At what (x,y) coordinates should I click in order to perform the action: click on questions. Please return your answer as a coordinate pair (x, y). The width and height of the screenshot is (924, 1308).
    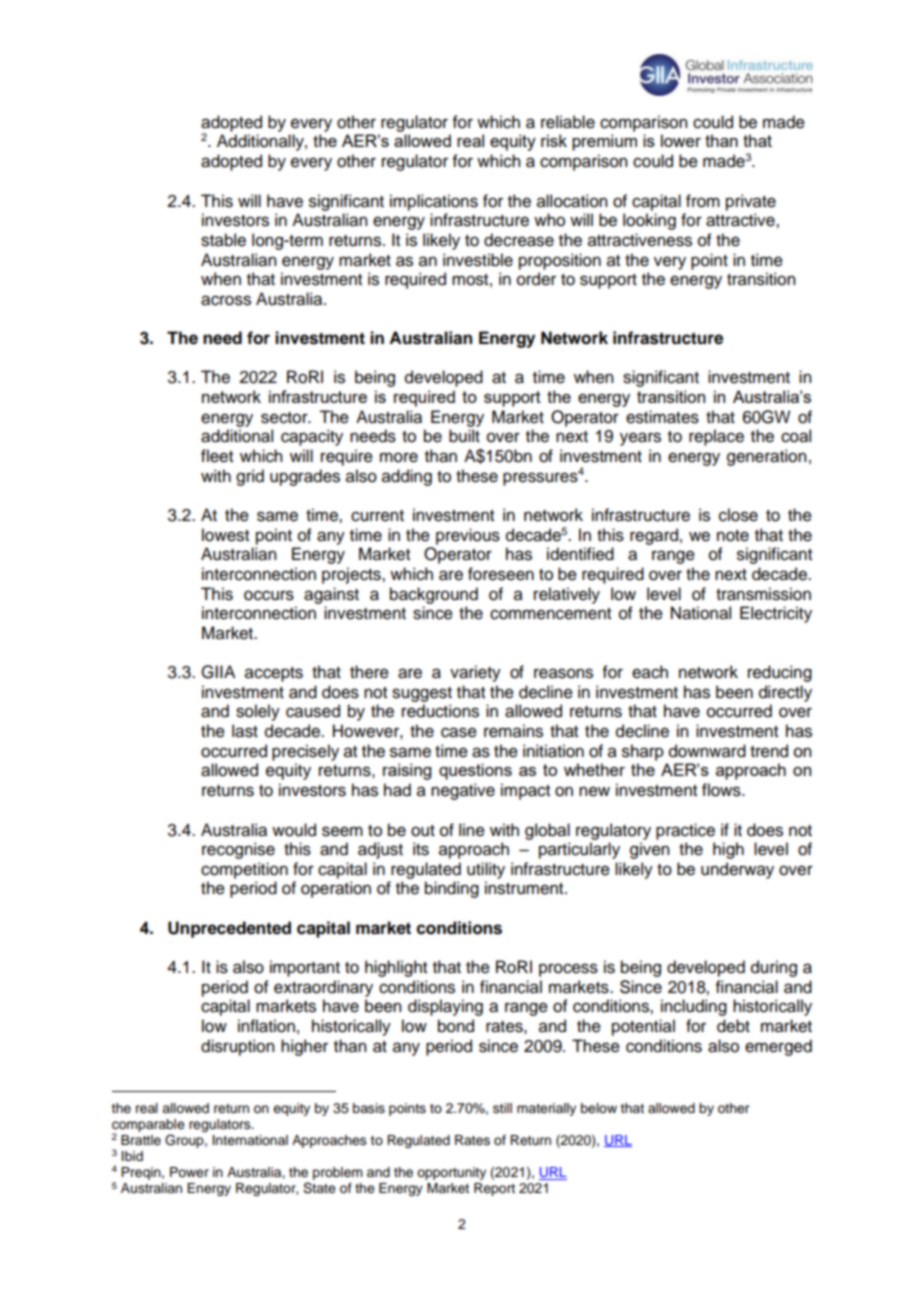
    Looking at the image, I should click on (475, 771).
